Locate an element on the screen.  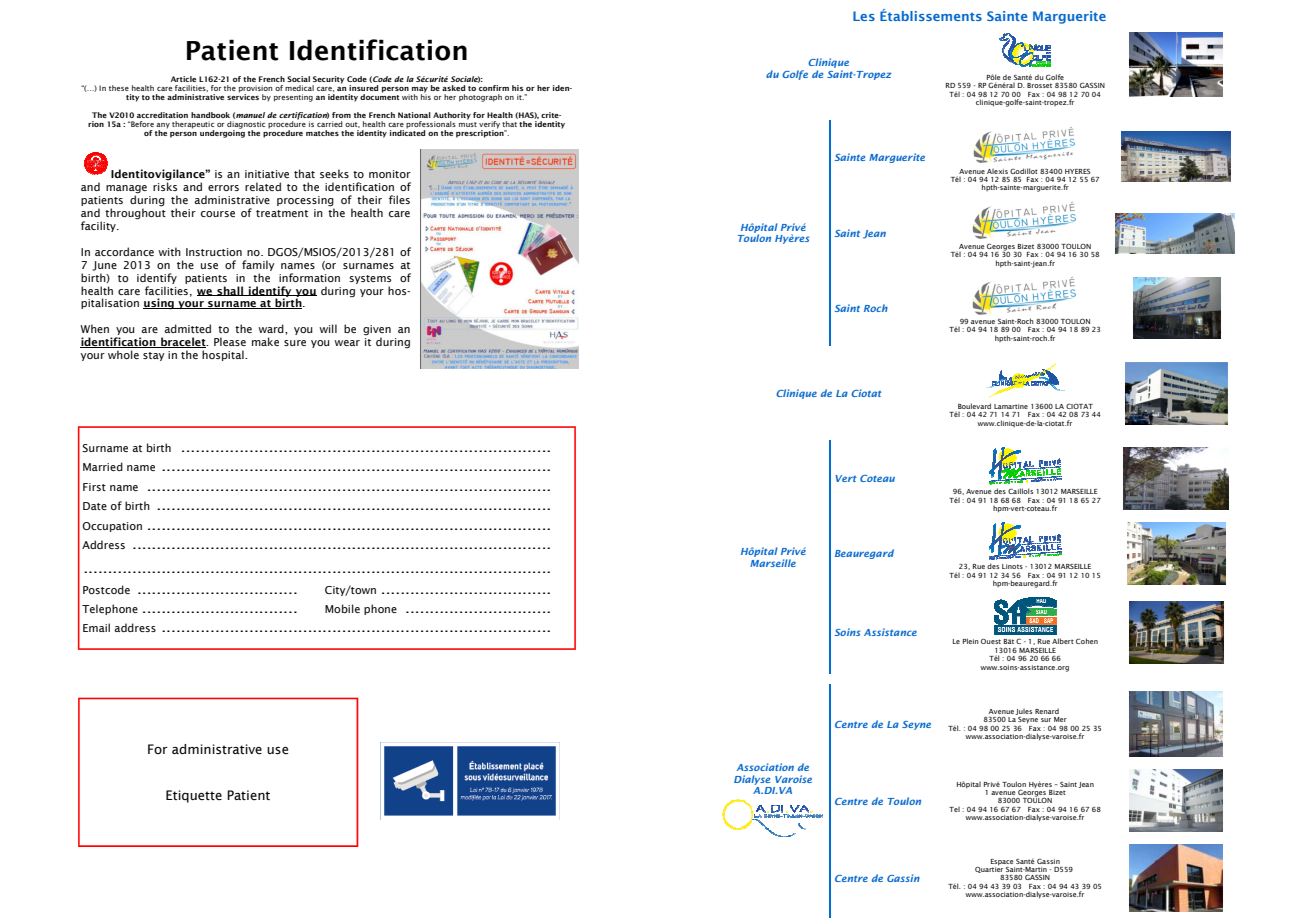
Boulevard is located at coordinates (973, 407).
